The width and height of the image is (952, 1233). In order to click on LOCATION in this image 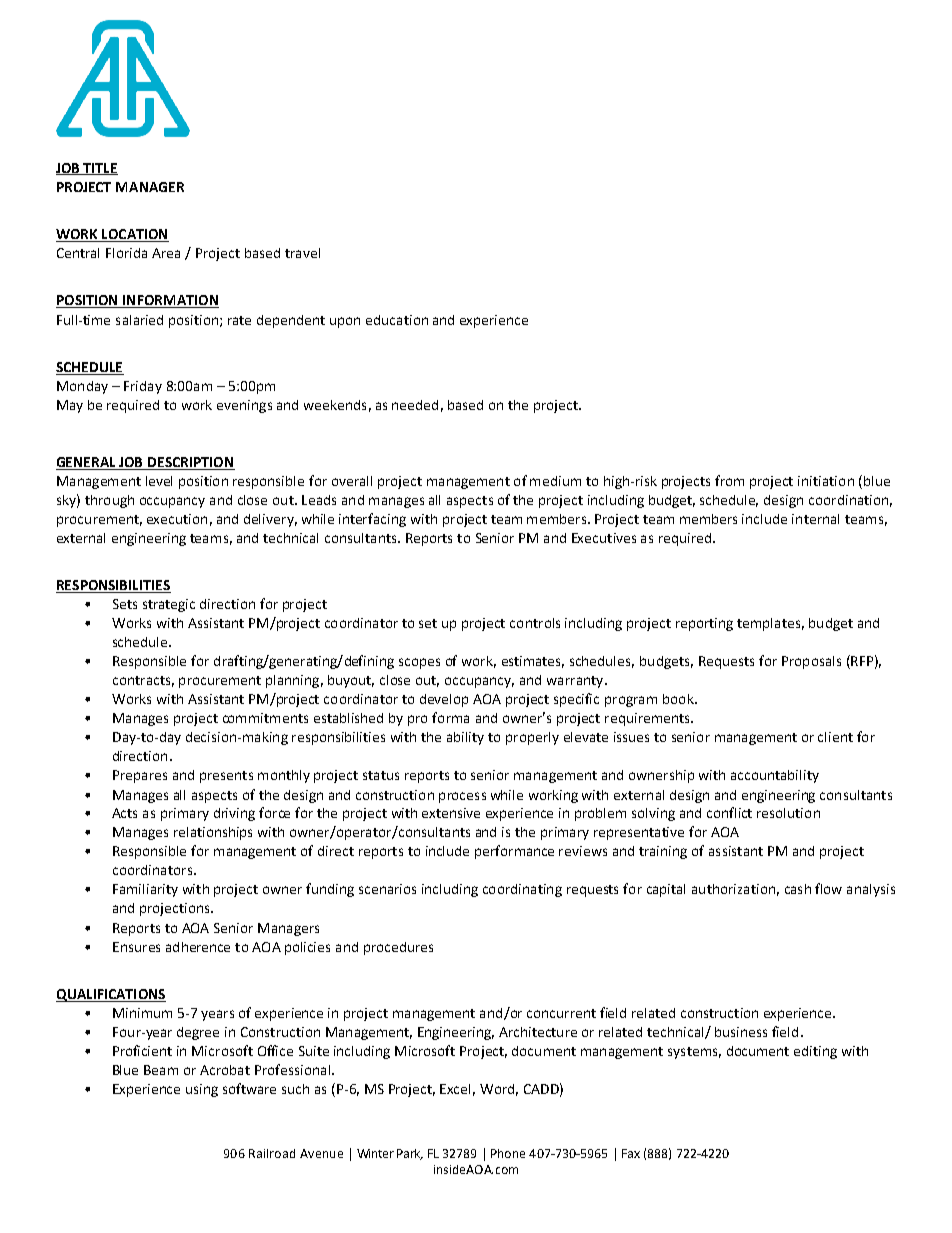, I will do `click(134, 235)`.
